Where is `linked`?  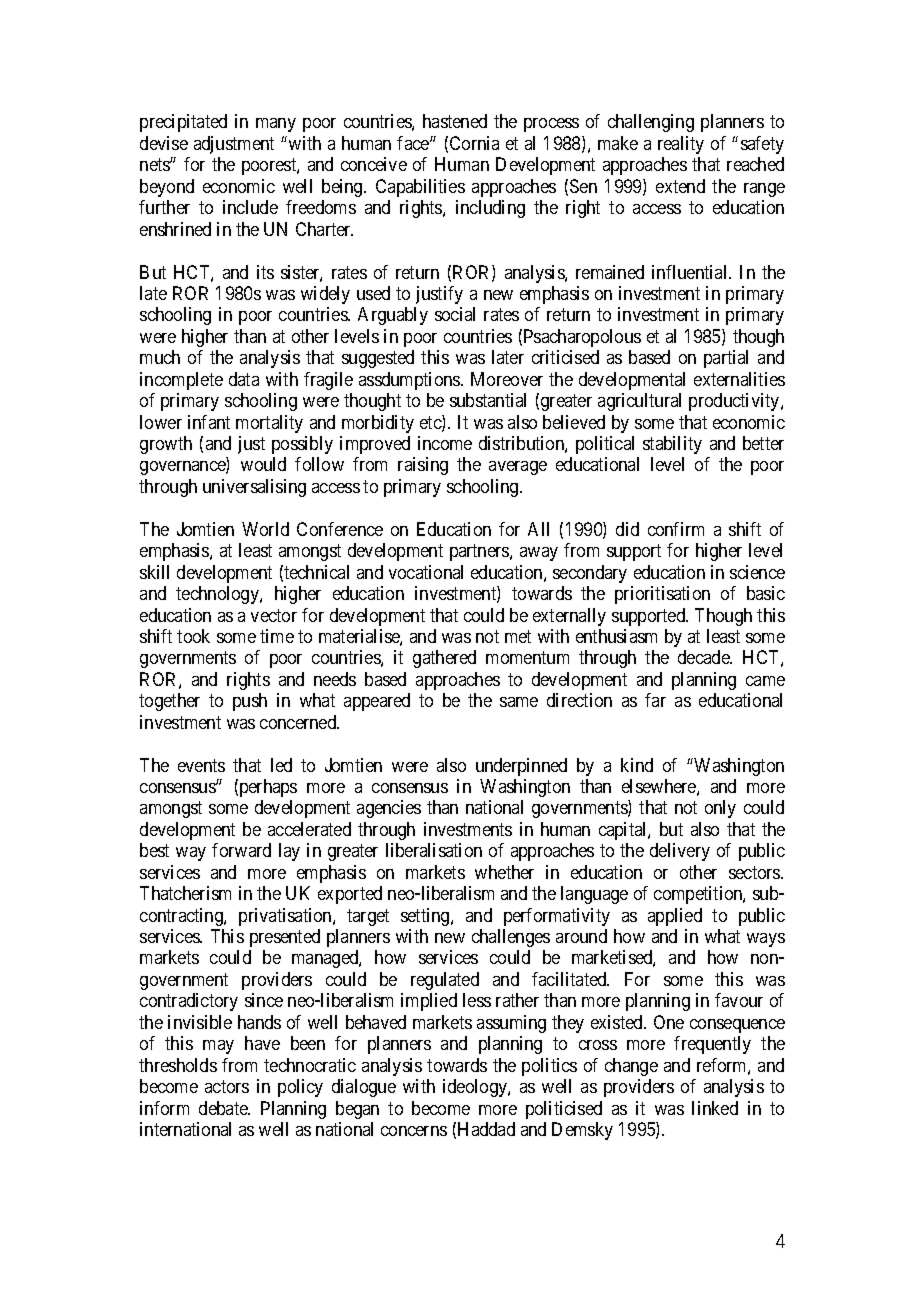 linked is located at coordinates (715, 1108).
